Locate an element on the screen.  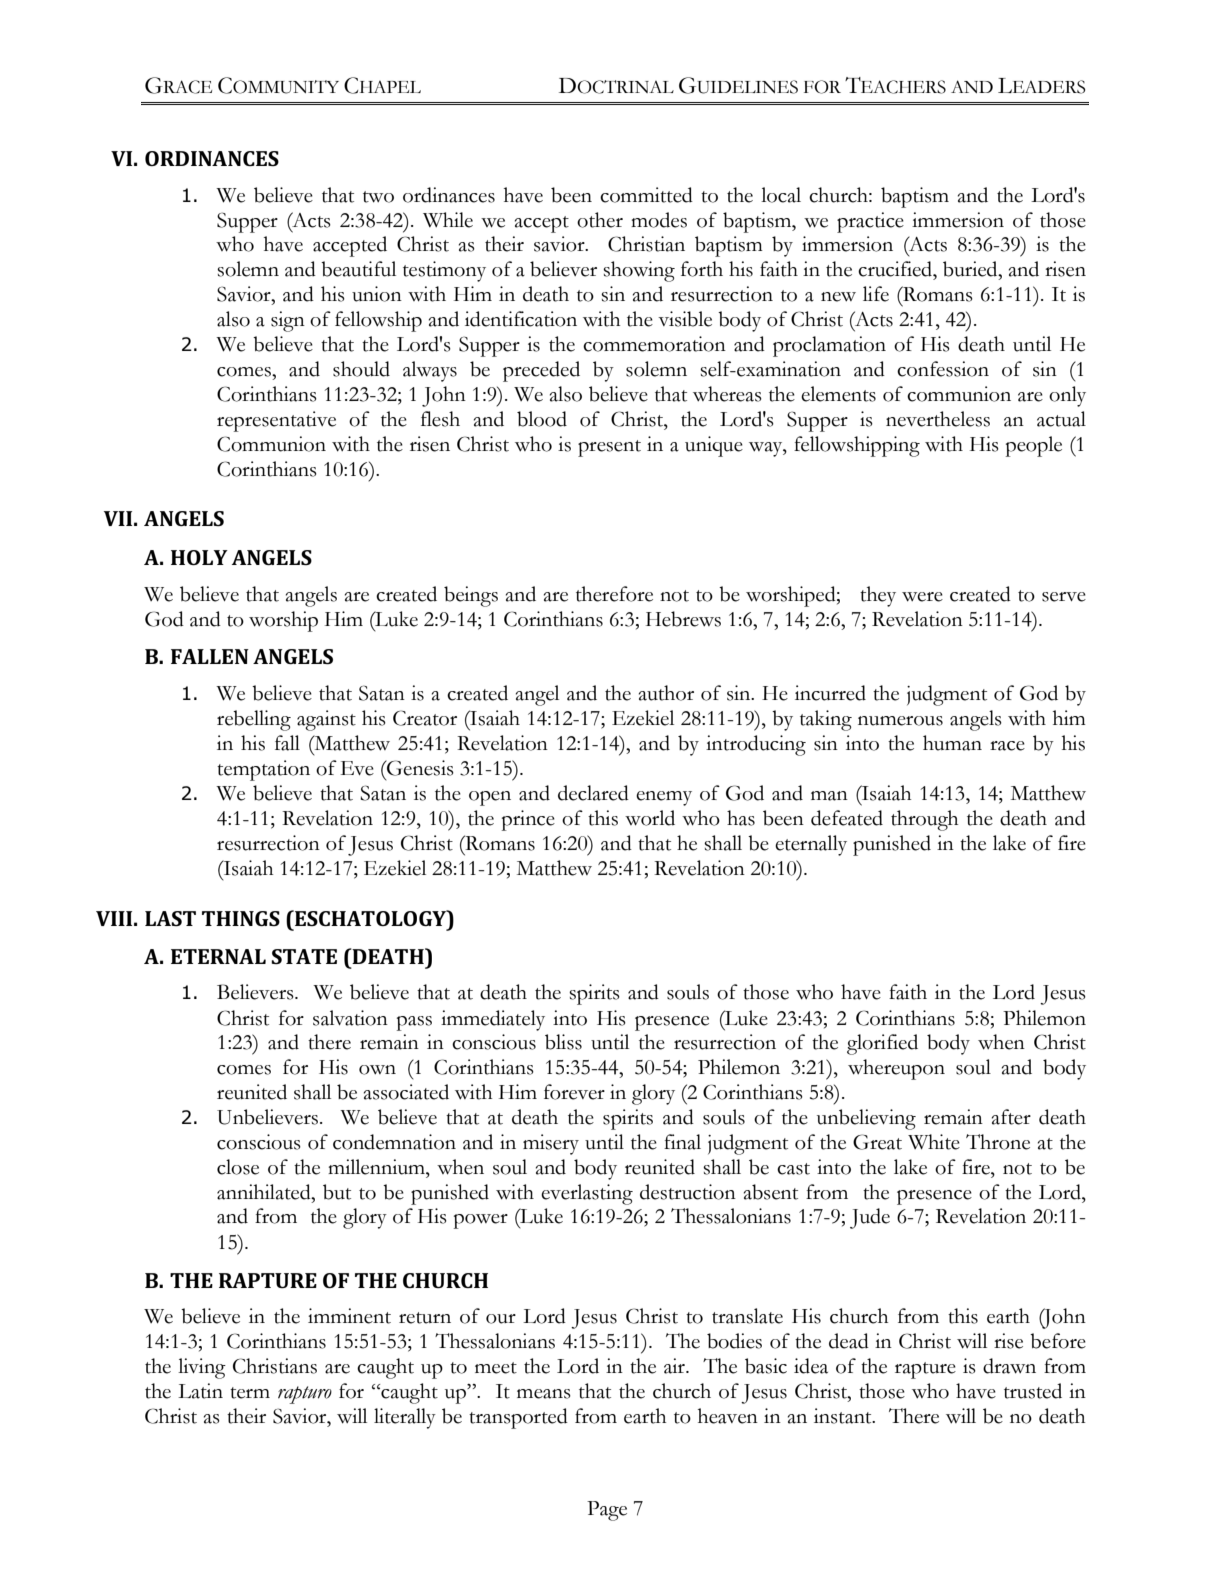
world is located at coordinates (650, 818).
